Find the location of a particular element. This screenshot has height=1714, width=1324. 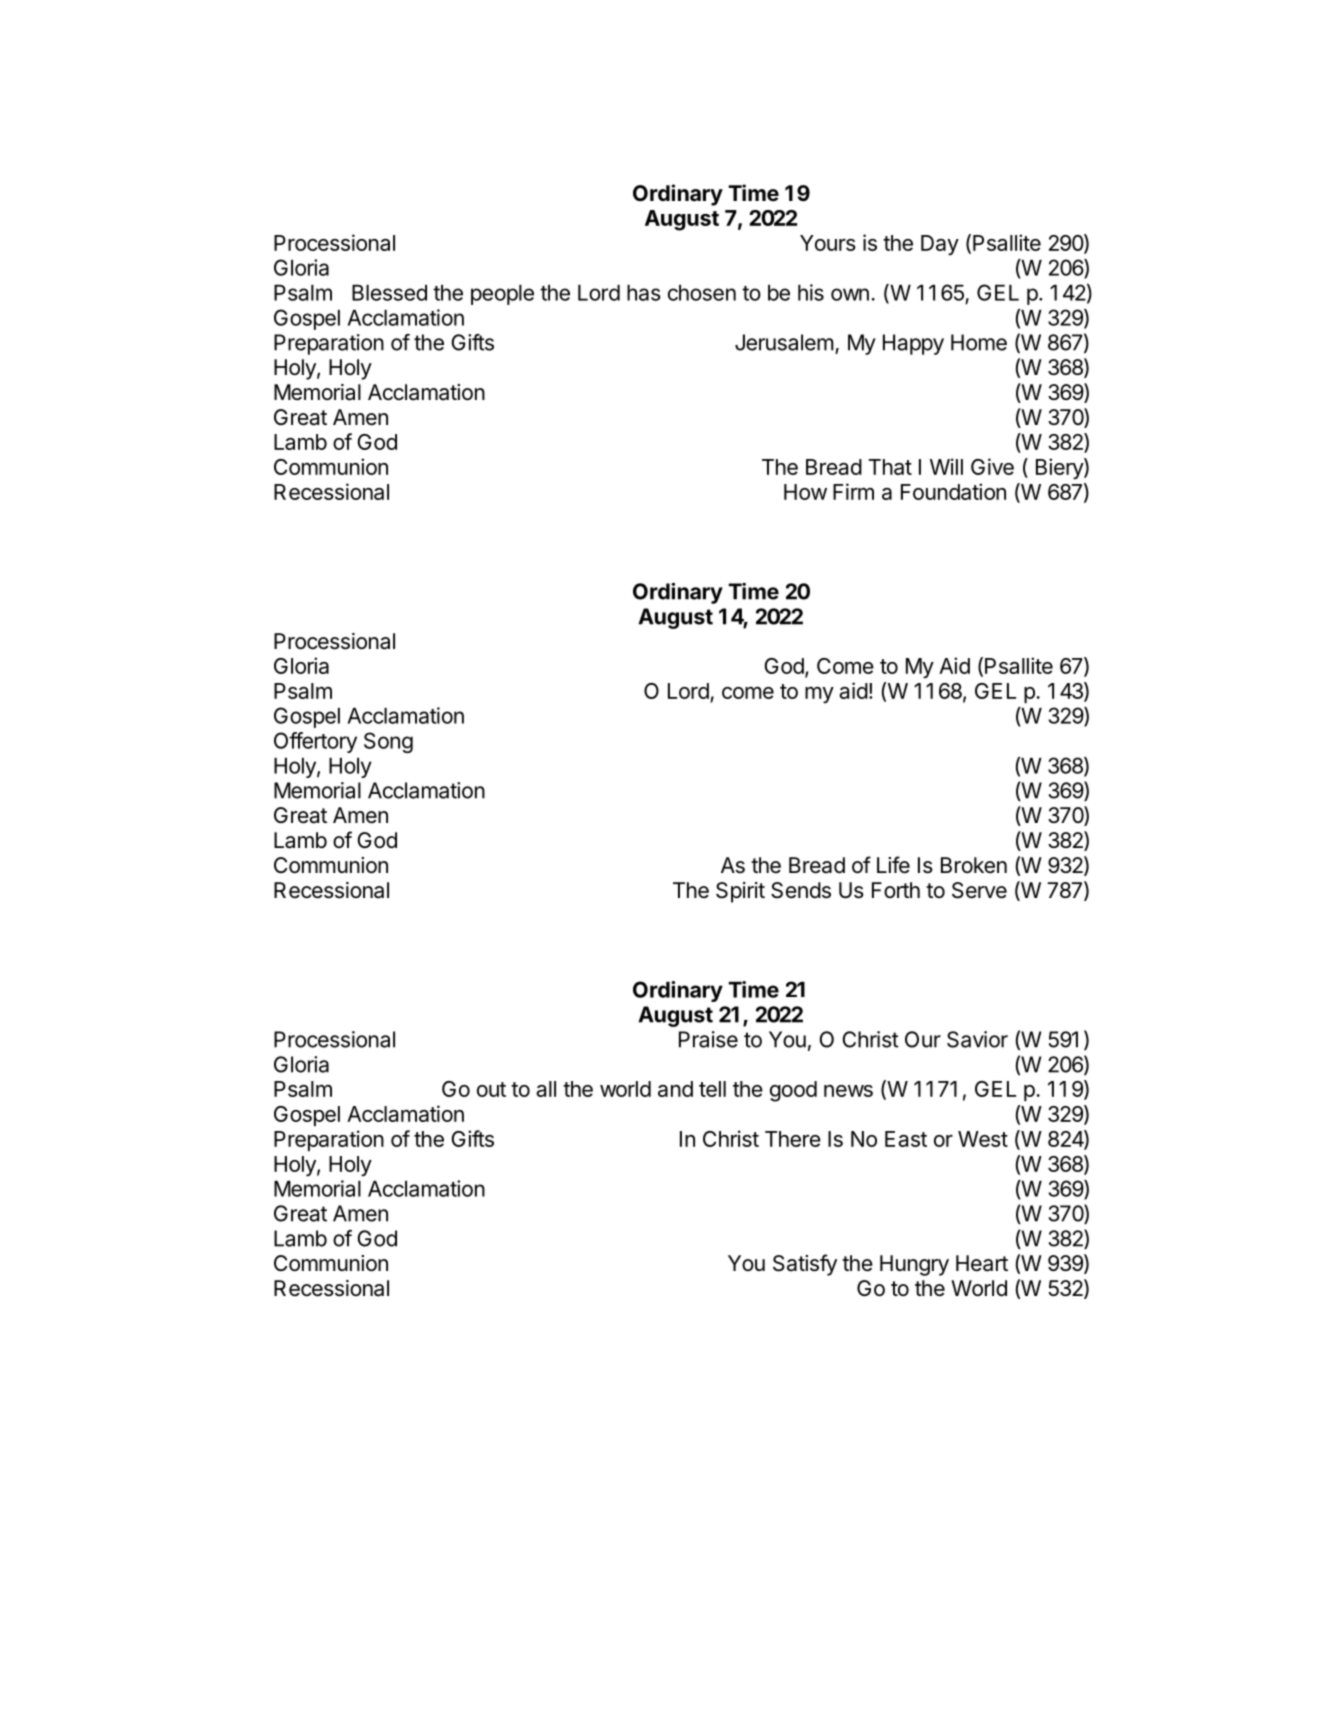

Forth is located at coordinates (896, 890).
